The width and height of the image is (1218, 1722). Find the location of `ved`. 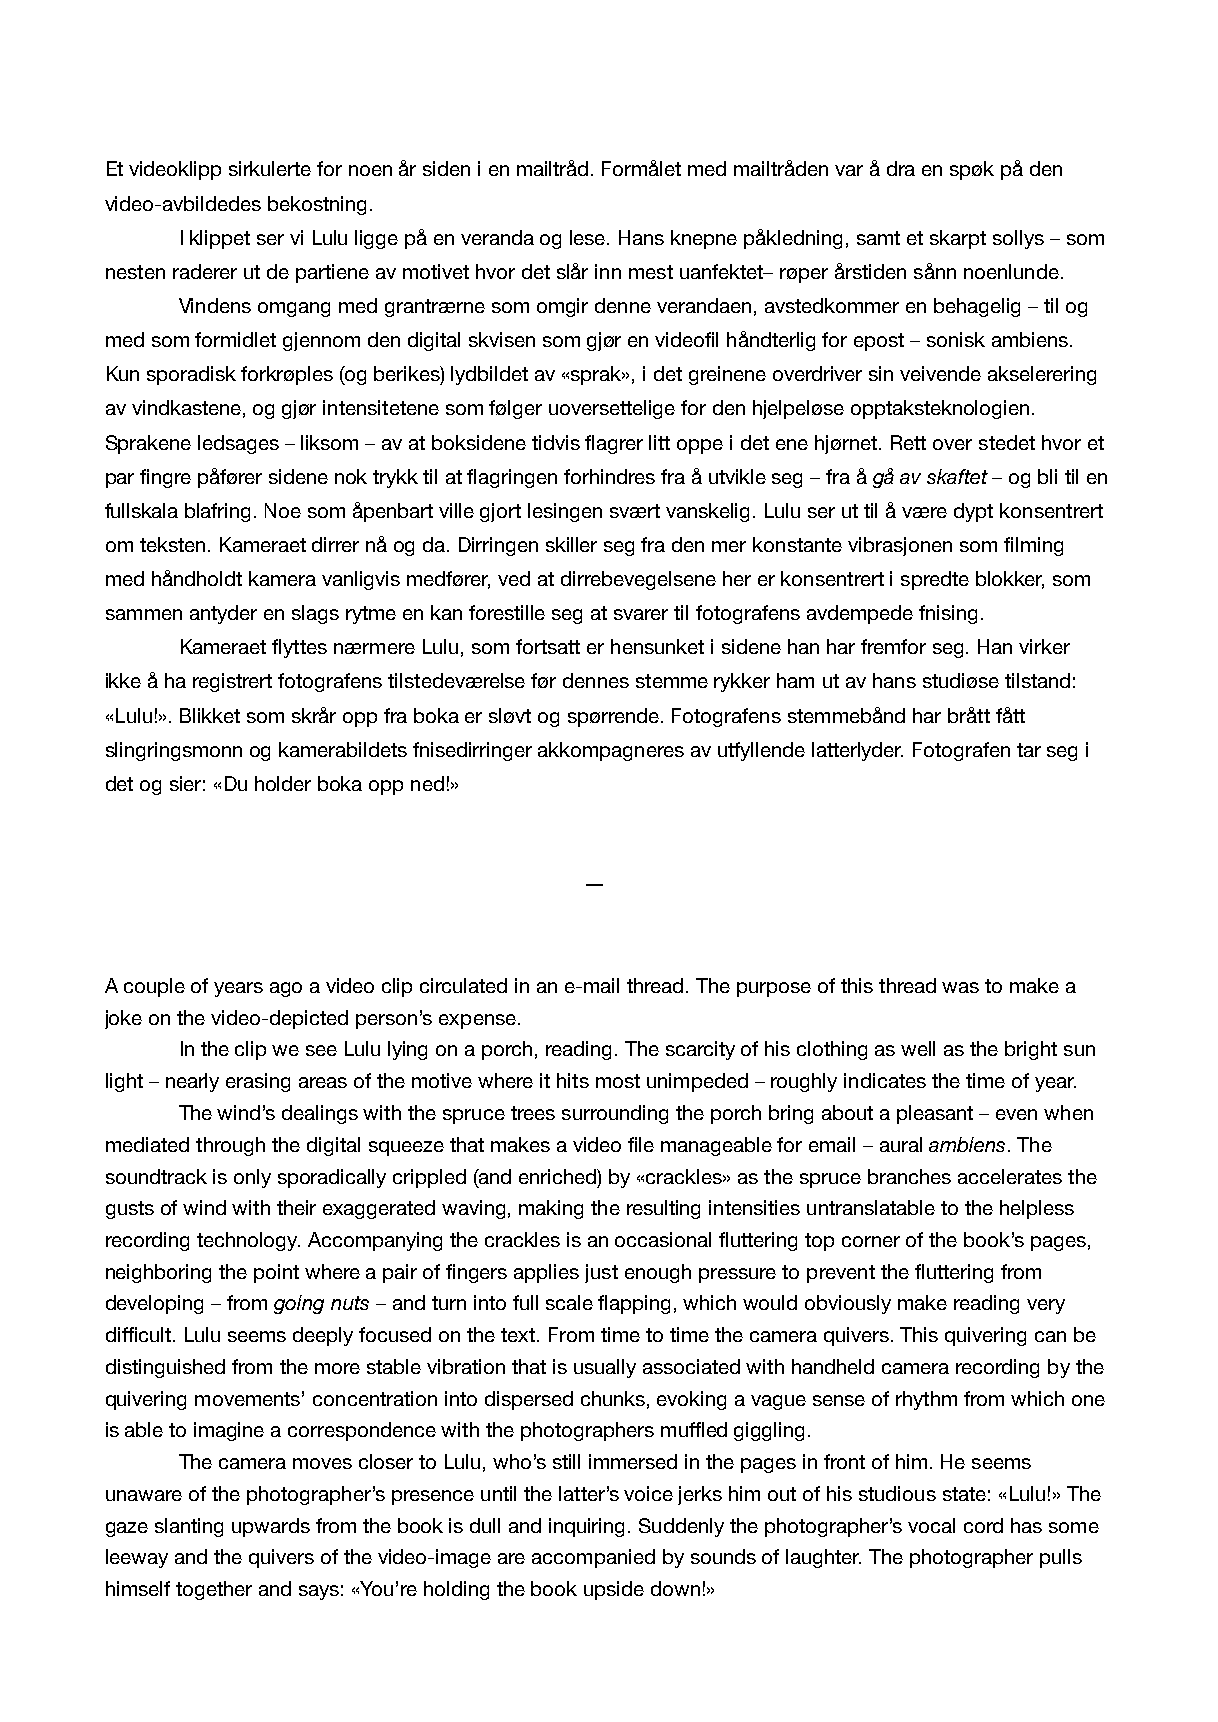

ved is located at coordinates (514, 578).
